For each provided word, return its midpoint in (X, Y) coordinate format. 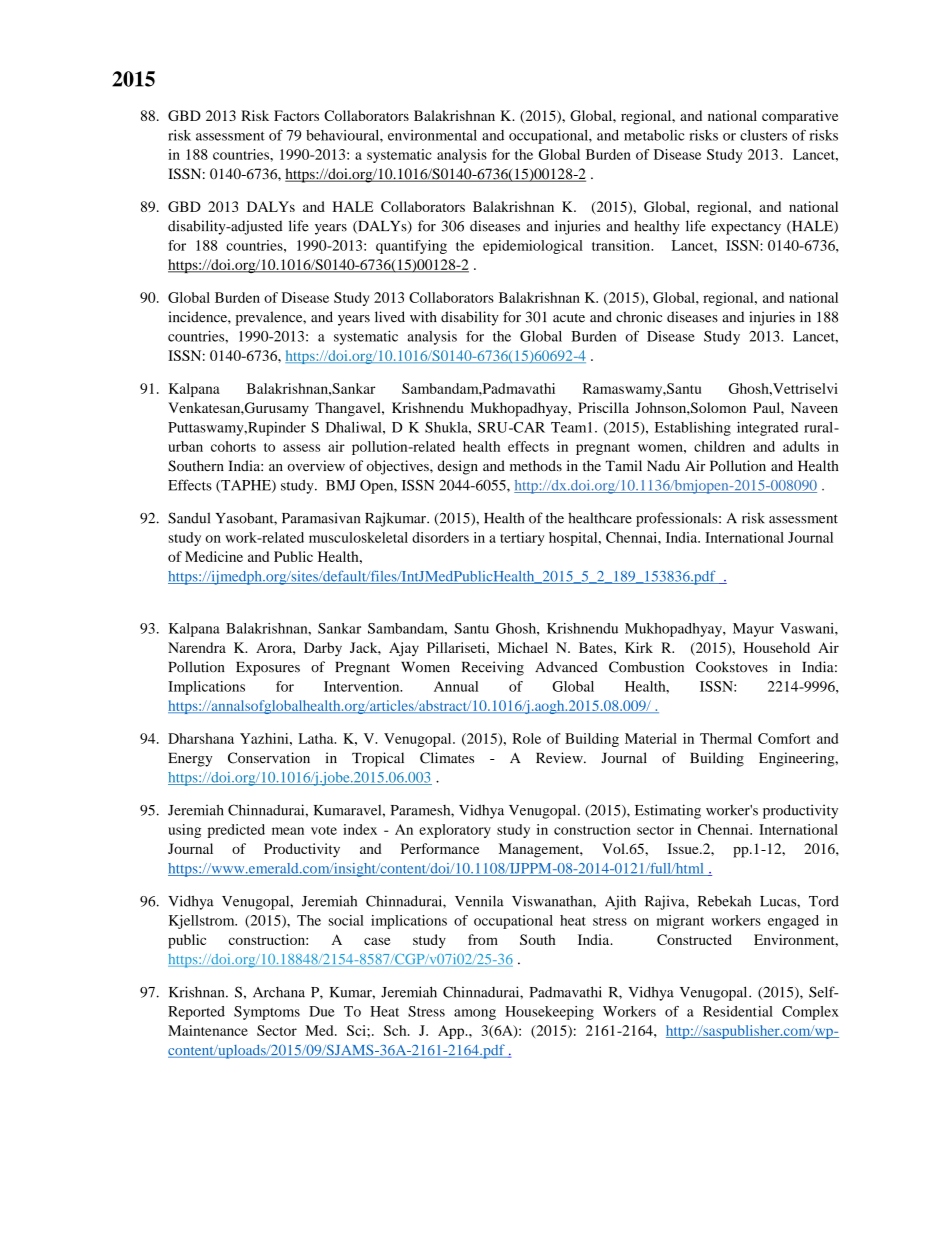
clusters (763, 135)
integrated (767, 429)
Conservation (269, 758)
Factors (296, 115)
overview (316, 465)
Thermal (726, 738)
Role (526, 738)
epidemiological (533, 247)
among (475, 1014)
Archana (279, 992)
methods (536, 465)
